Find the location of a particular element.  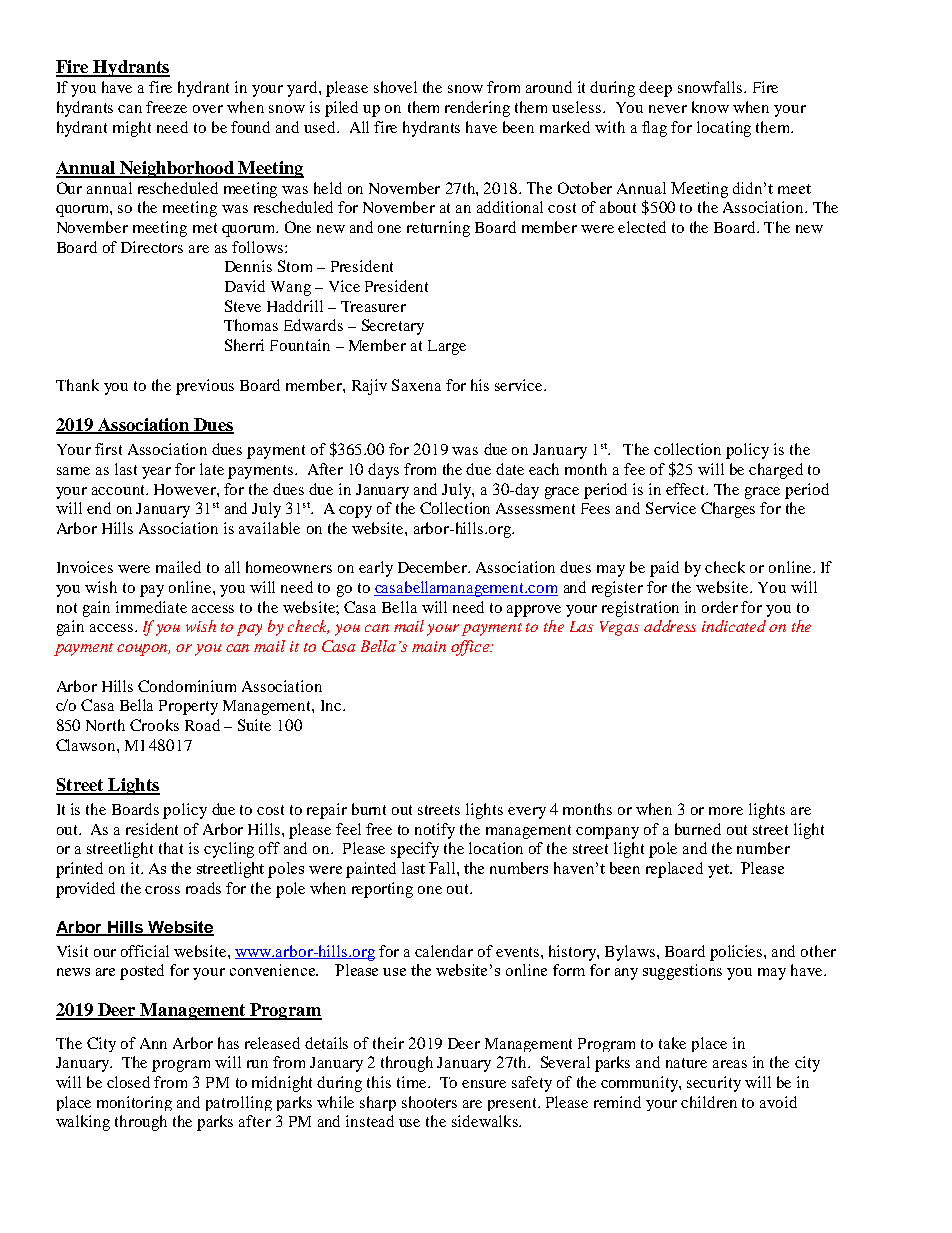

rendering is located at coordinates (477, 109).
